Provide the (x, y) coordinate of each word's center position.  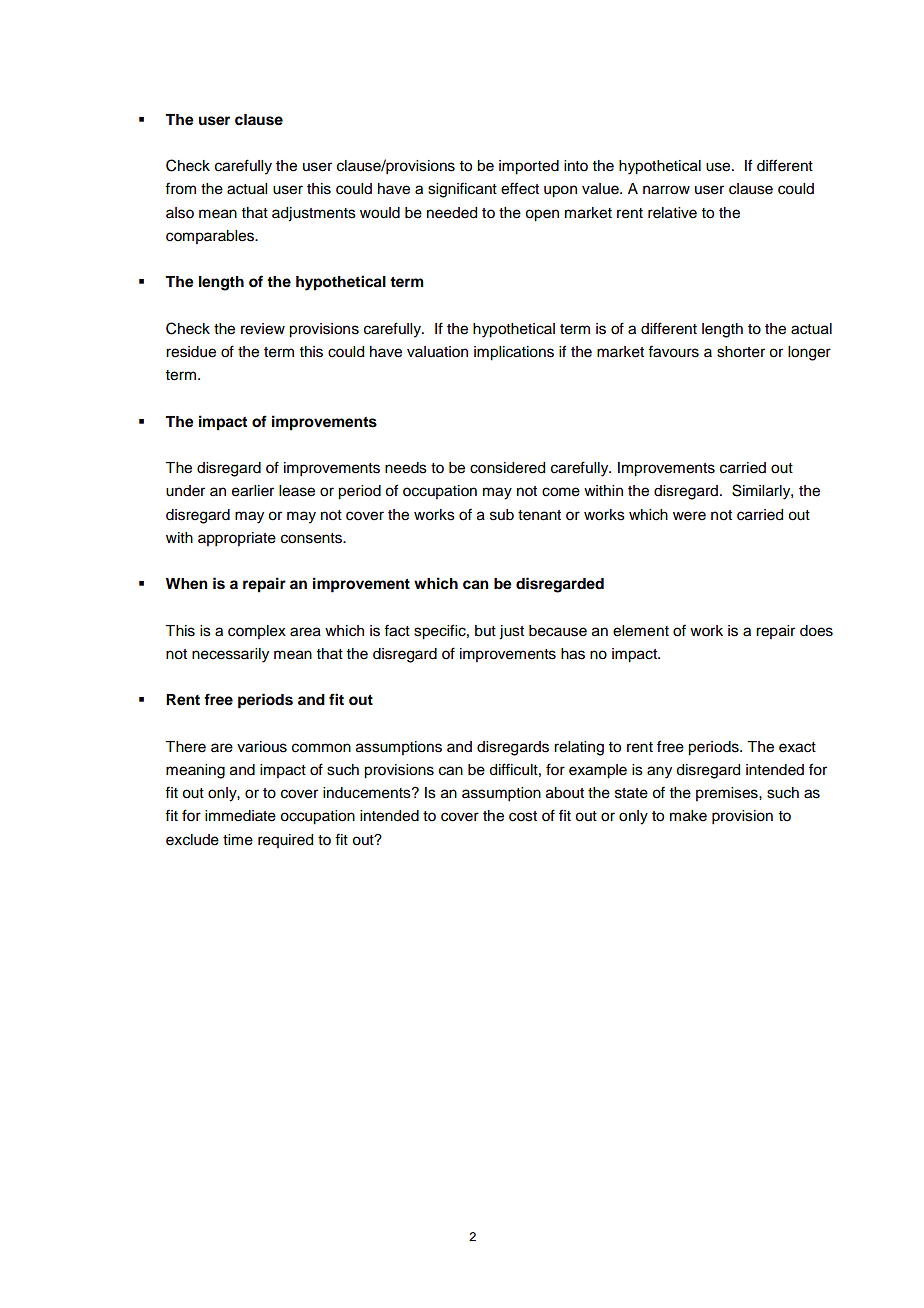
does (816, 631)
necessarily (230, 655)
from (180, 188)
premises (728, 794)
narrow (666, 190)
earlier (253, 491)
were (689, 516)
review (263, 329)
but (485, 631)
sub (502, 515)
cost (523, 816)
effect (520, 188)
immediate (240, 816)
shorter (741, 352)
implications (514, 353)
